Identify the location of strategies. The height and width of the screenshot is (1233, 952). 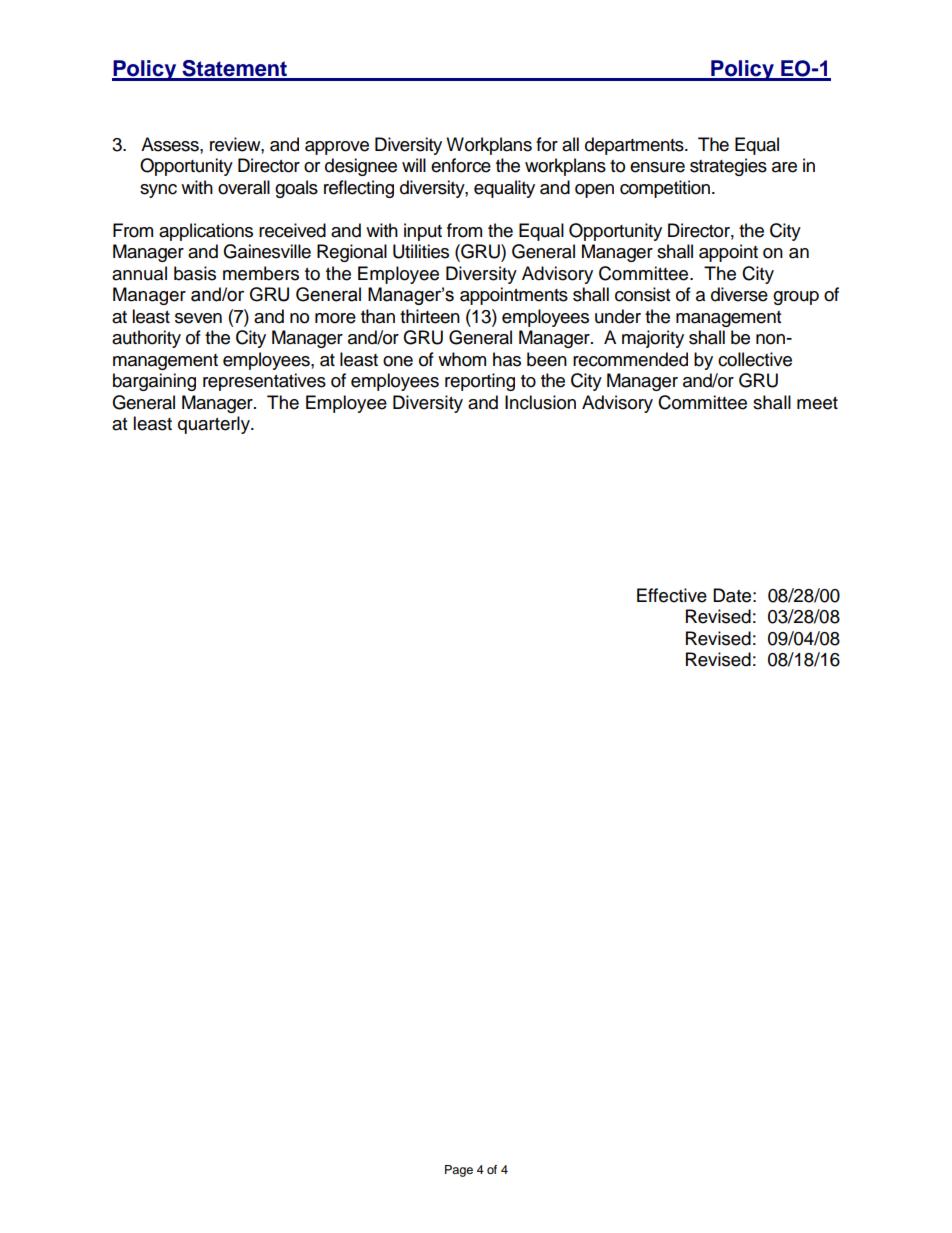
(728, 167).
